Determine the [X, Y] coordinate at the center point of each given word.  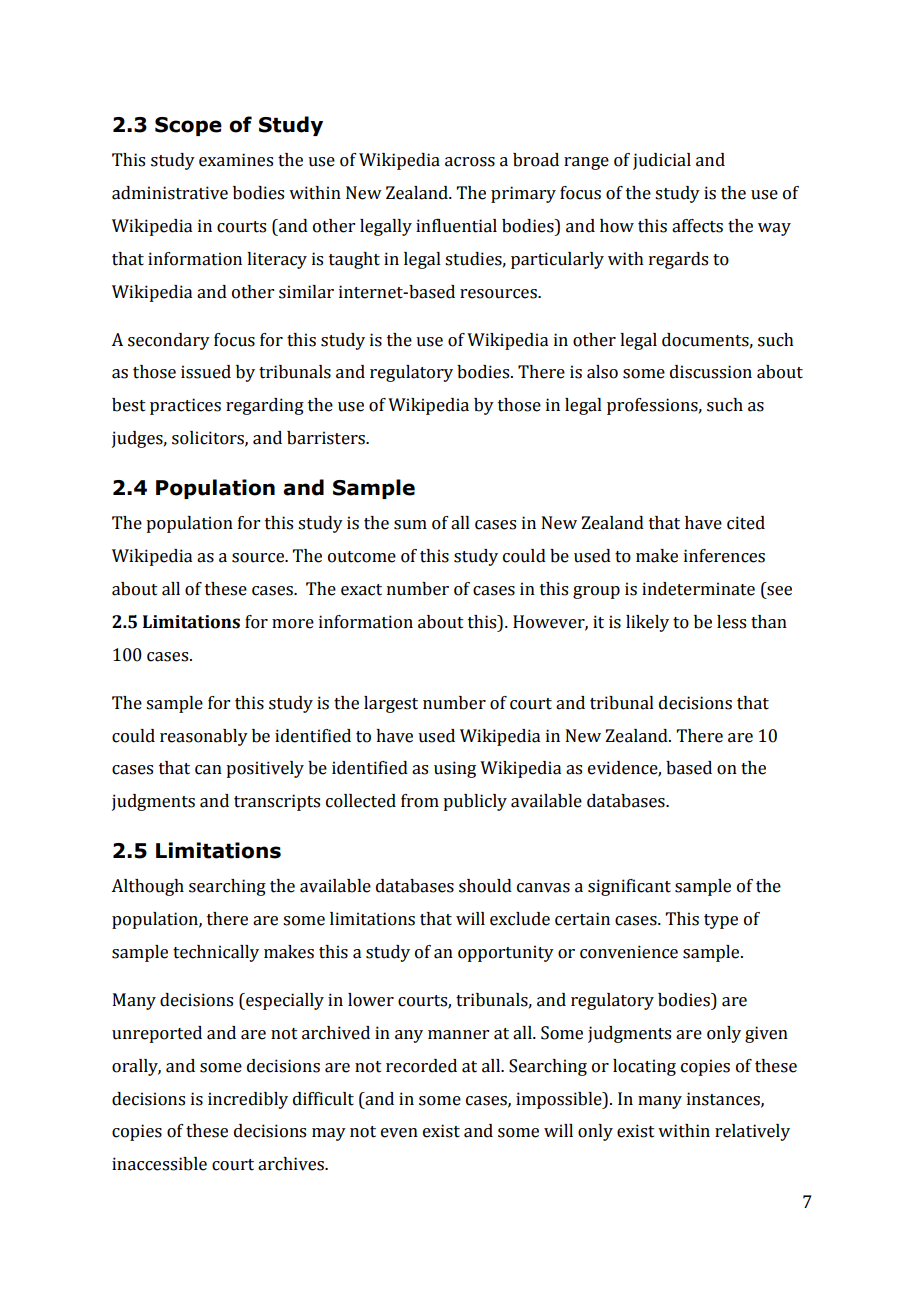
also [602, 372]
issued [206, 372]
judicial [662, 161]
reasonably [204, 737]
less [731, 622]
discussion [711, 372]
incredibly [248, 1100]
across [470, 162]
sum [410, 525]
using [455, 769]
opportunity [506, 953]
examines [236, 160]
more [293, 624]
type [721, 921]
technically [216, 953]
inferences [724, 556]
